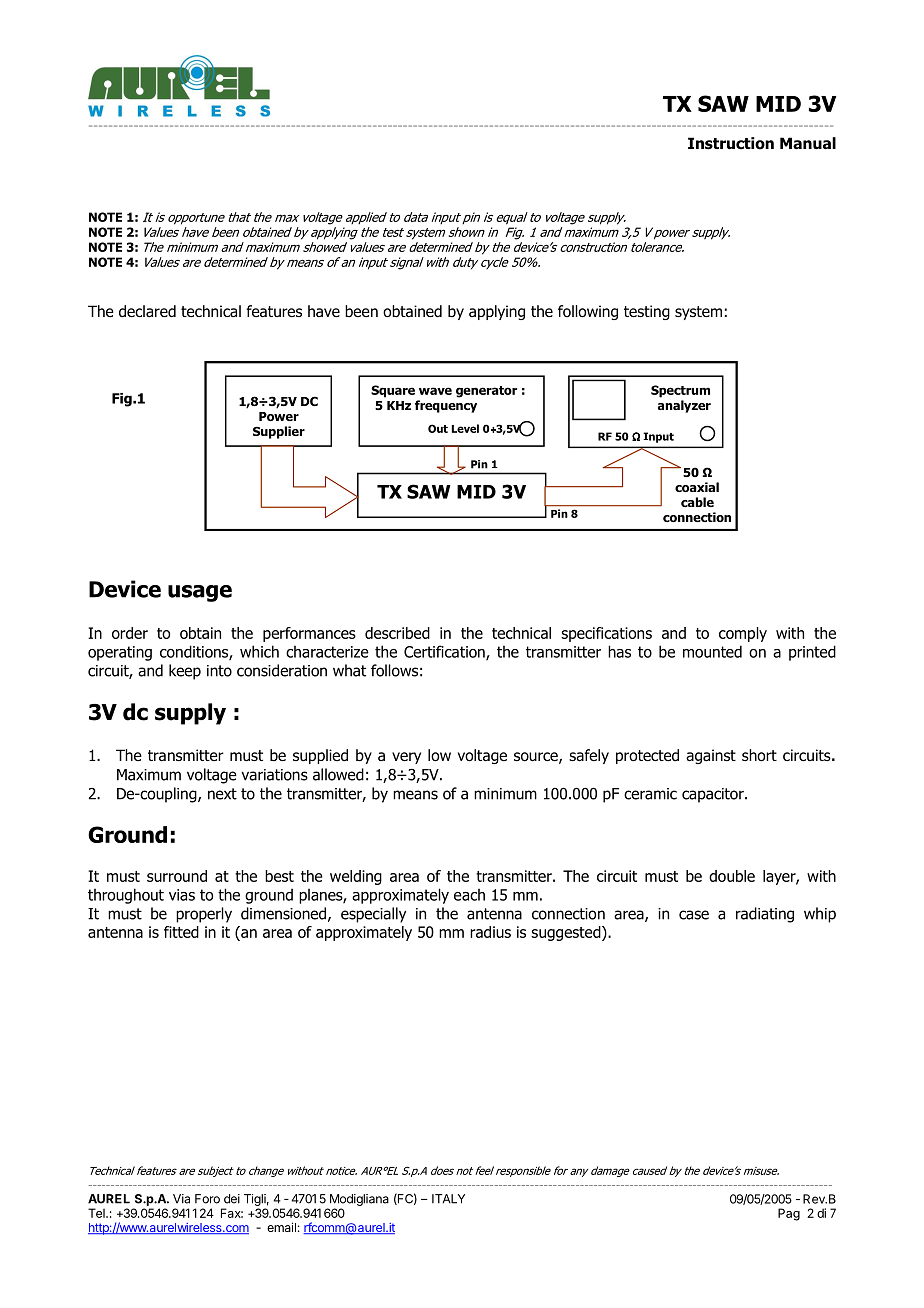 Image resolution: width=924 pixels, height=1308 pixels. Describe the element at coordinates (177, 876) in the screenshot. I see `surround` at that location.
